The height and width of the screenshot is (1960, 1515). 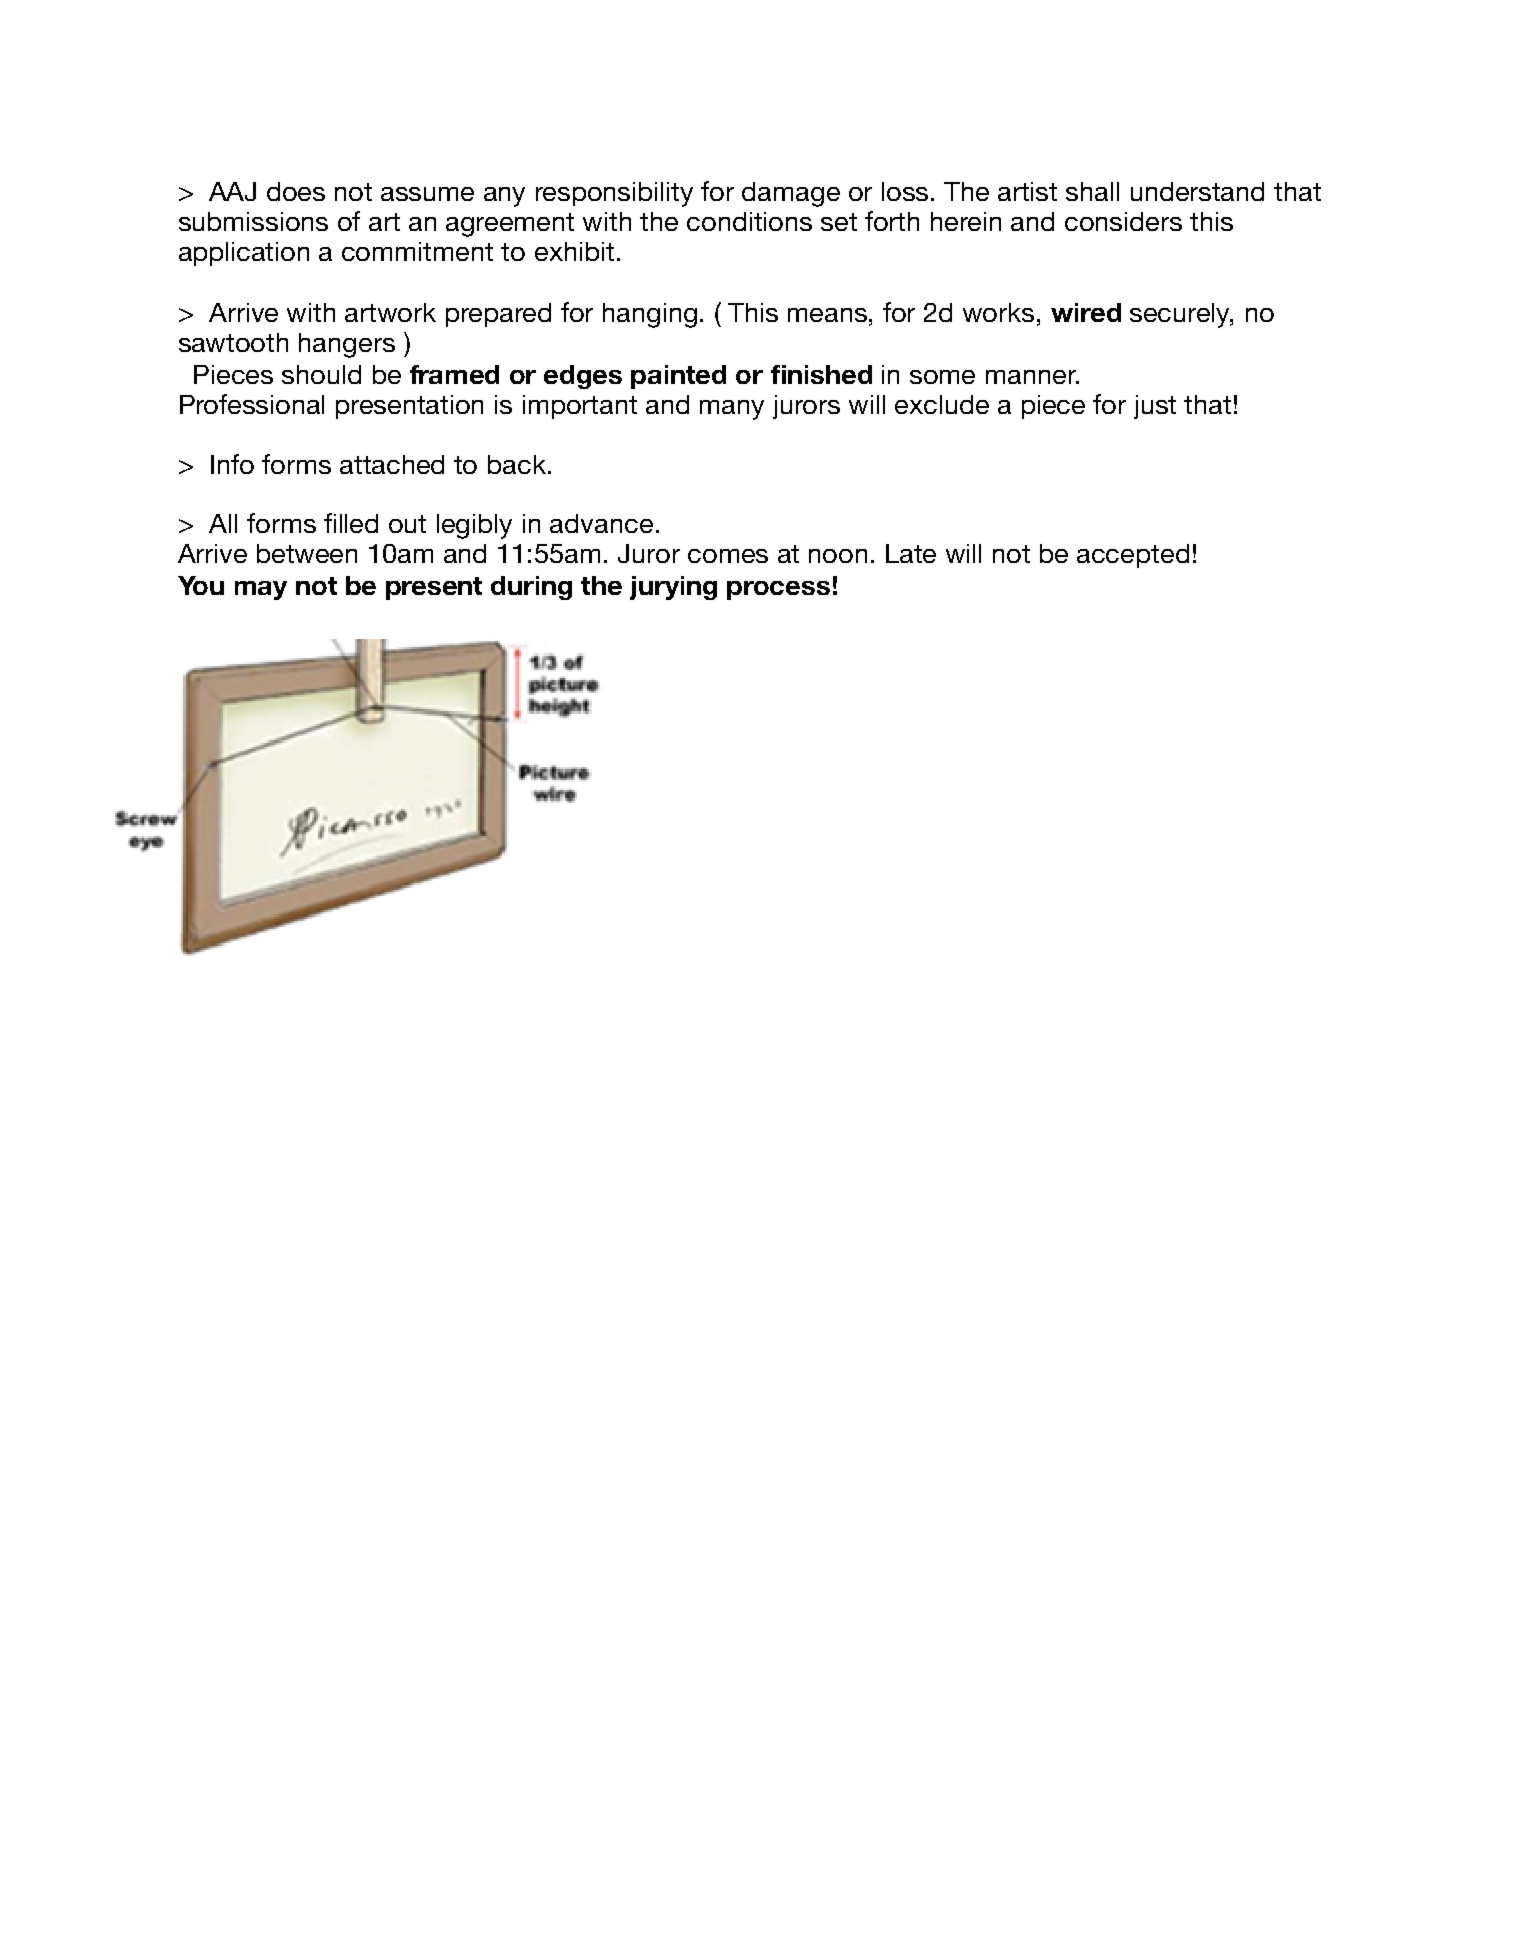 I want to click on hangers, so click(x=347, y=345).
